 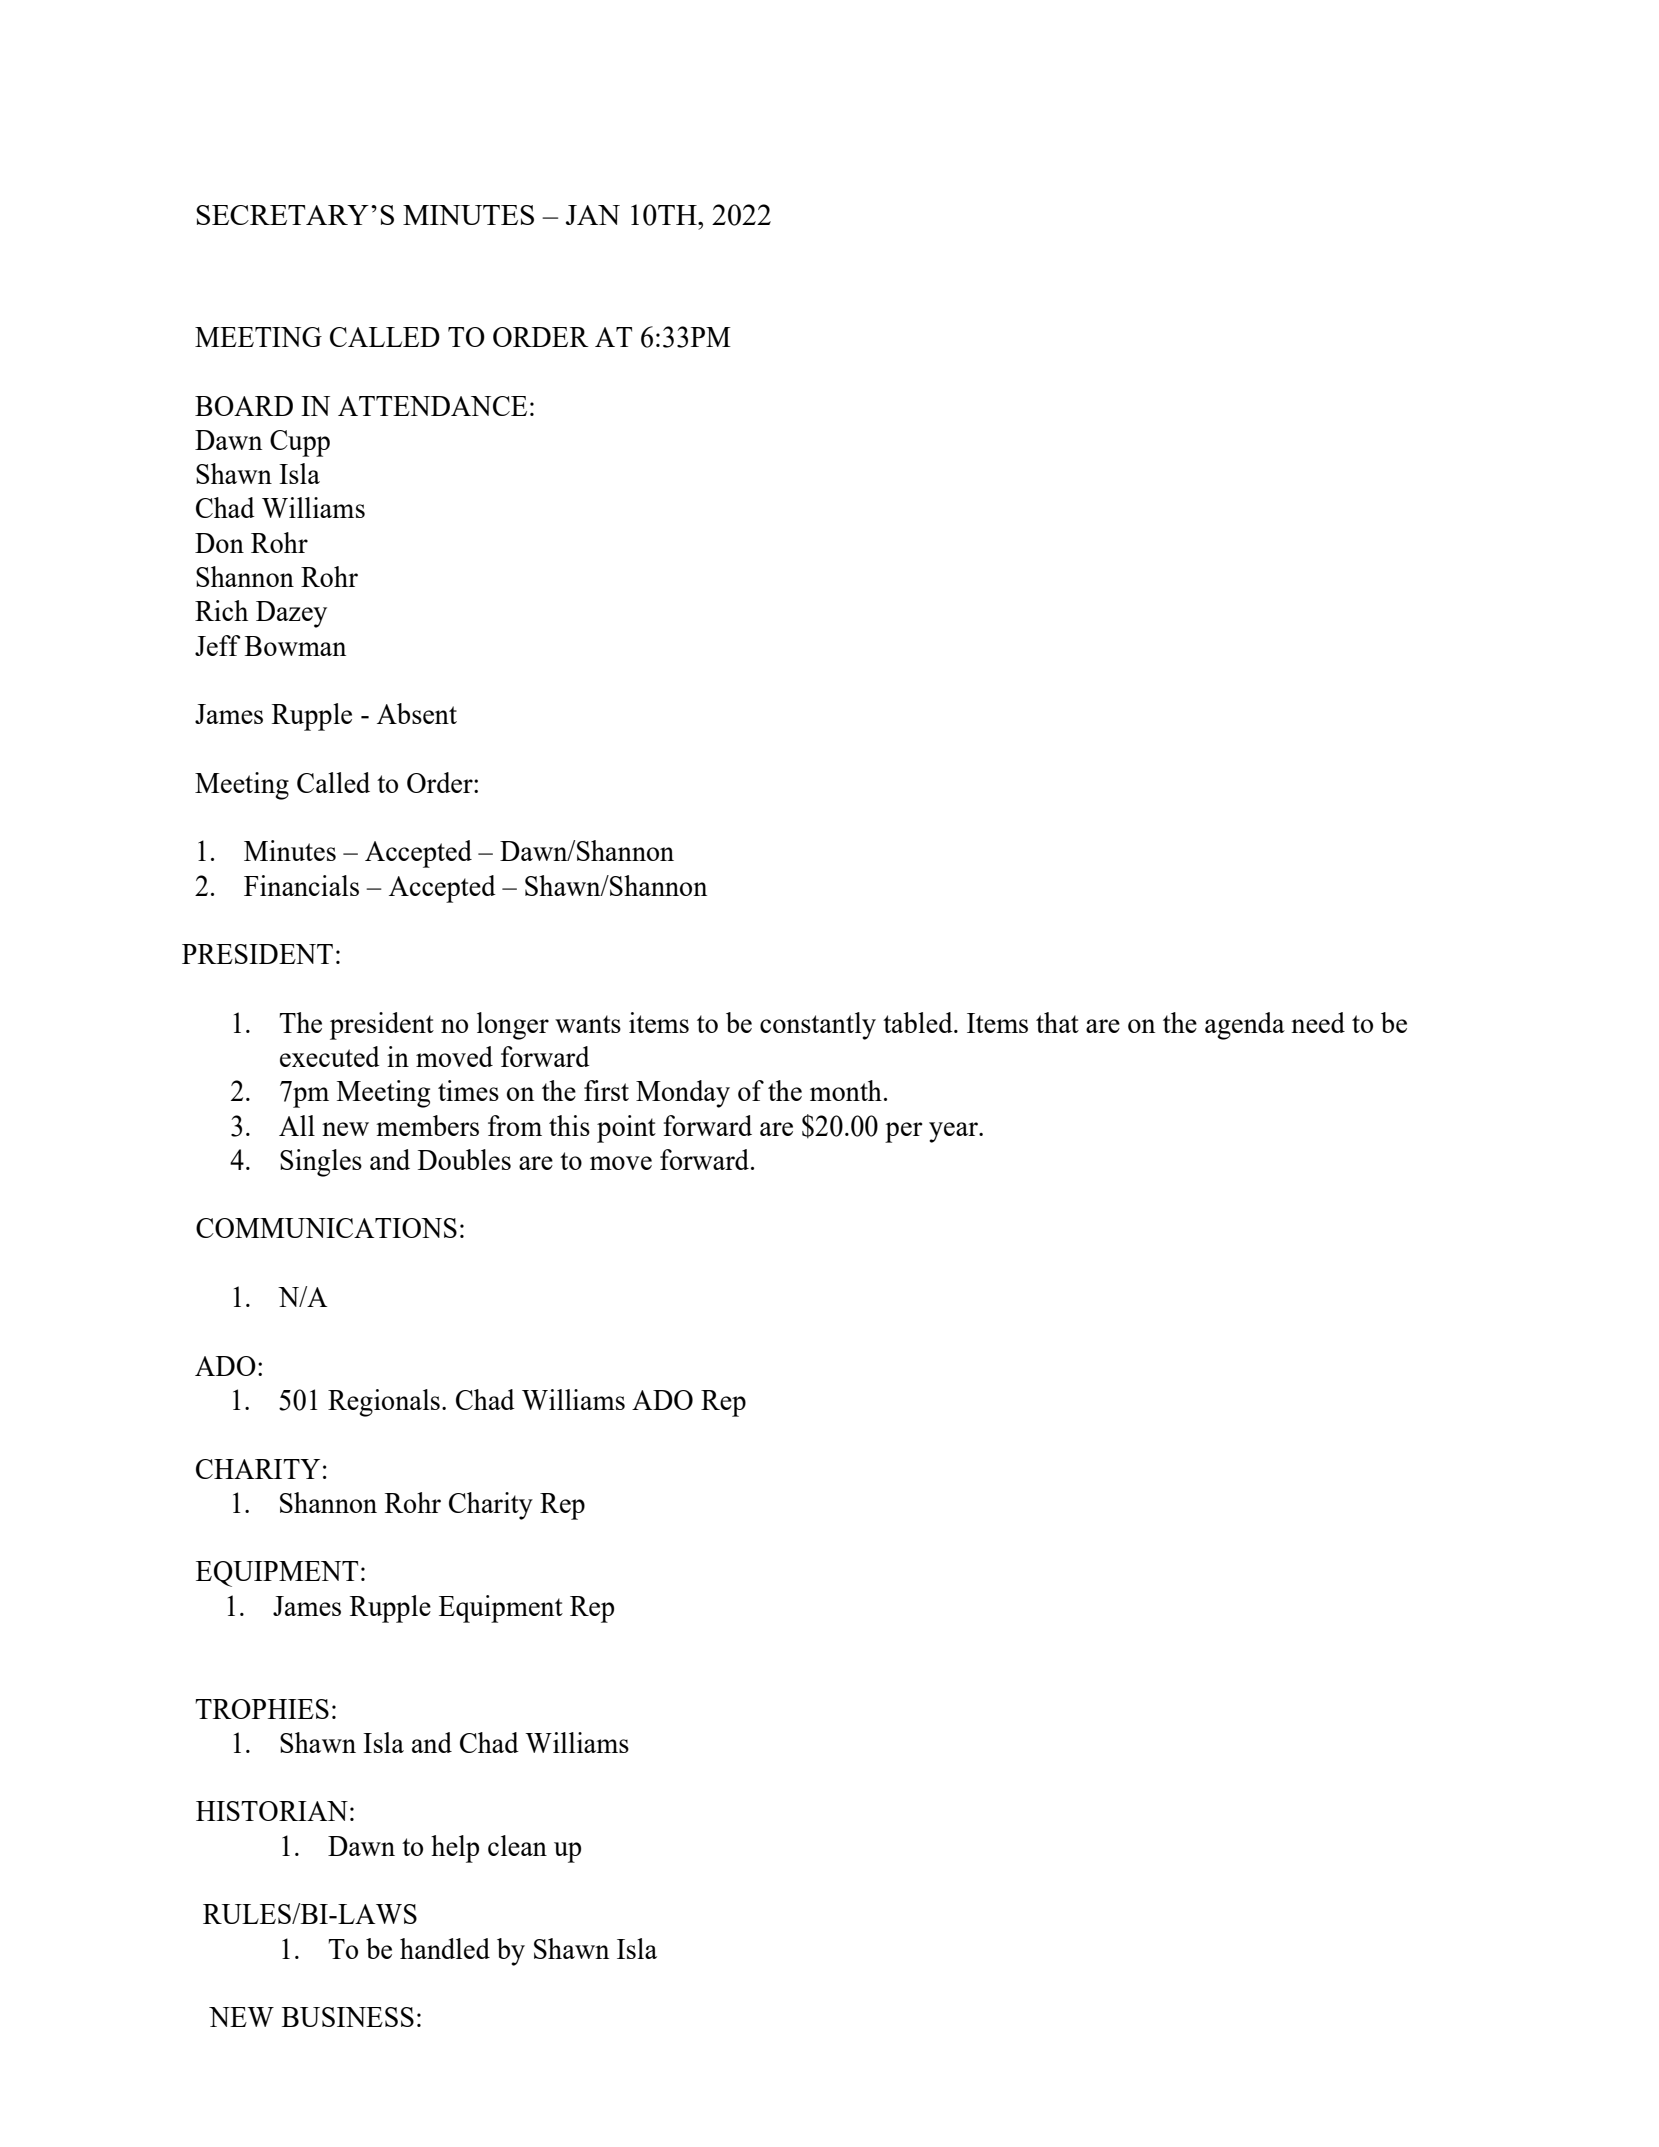 What do you see at coordinates (954, 1132) in the screenshot?
I see `year` at bounding box center [954, 1132].
